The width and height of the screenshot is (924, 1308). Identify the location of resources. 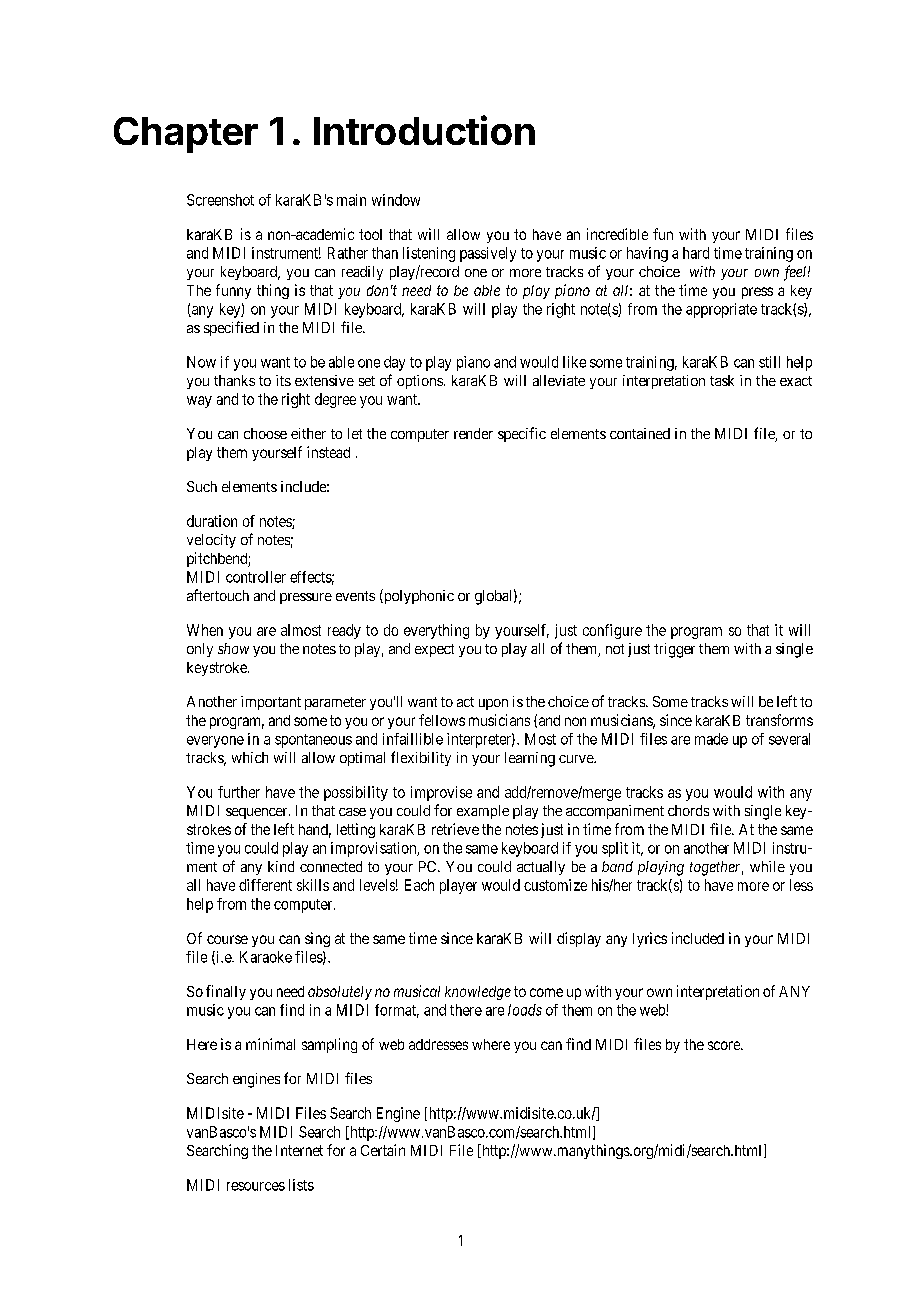
(256, 1186).
